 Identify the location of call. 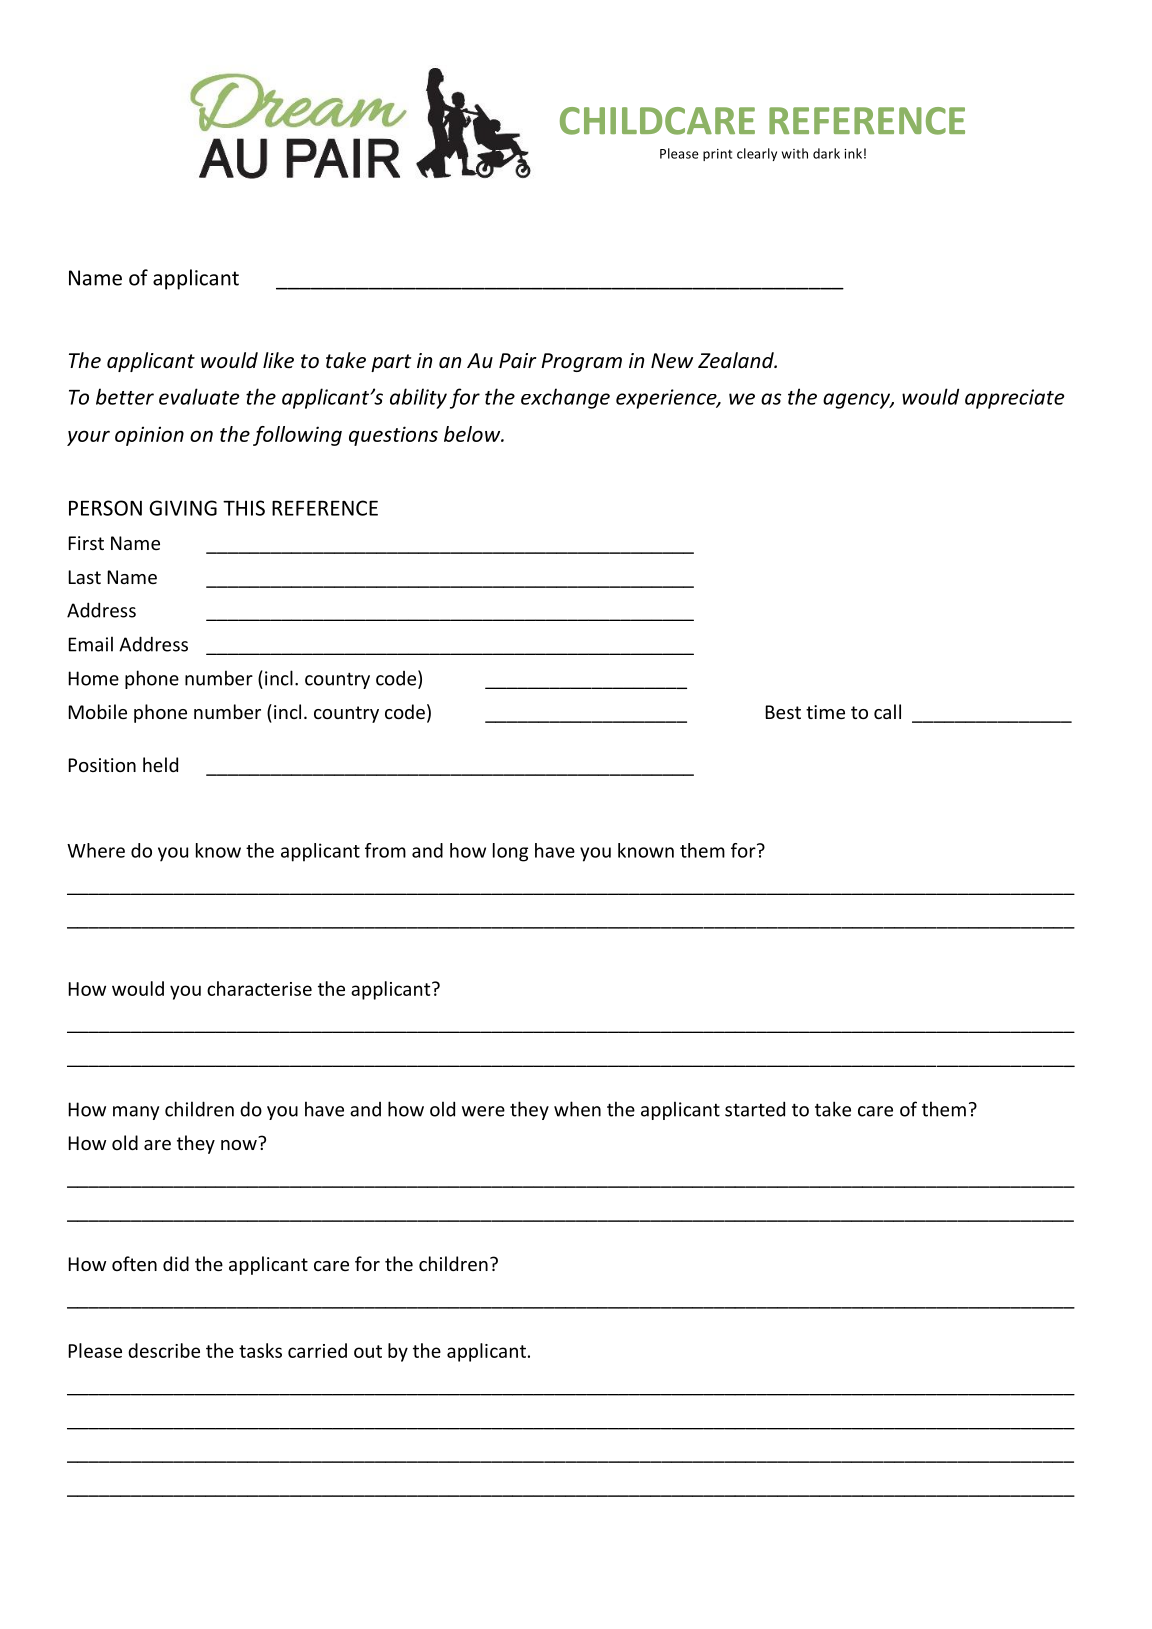
(887, 711).
